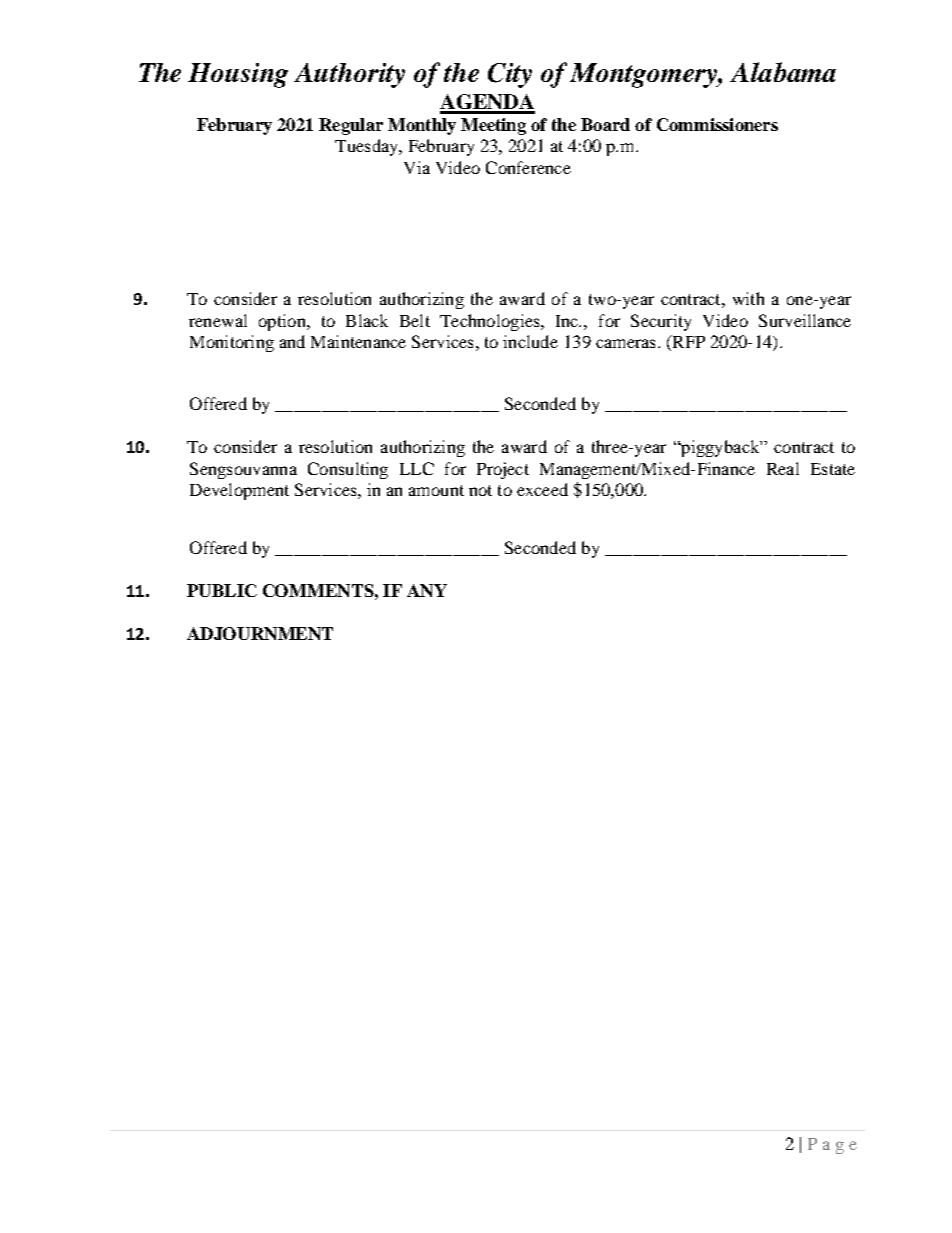  Describe the element at coordinates (542, 489) in the document. I see `exceed` at that location.
